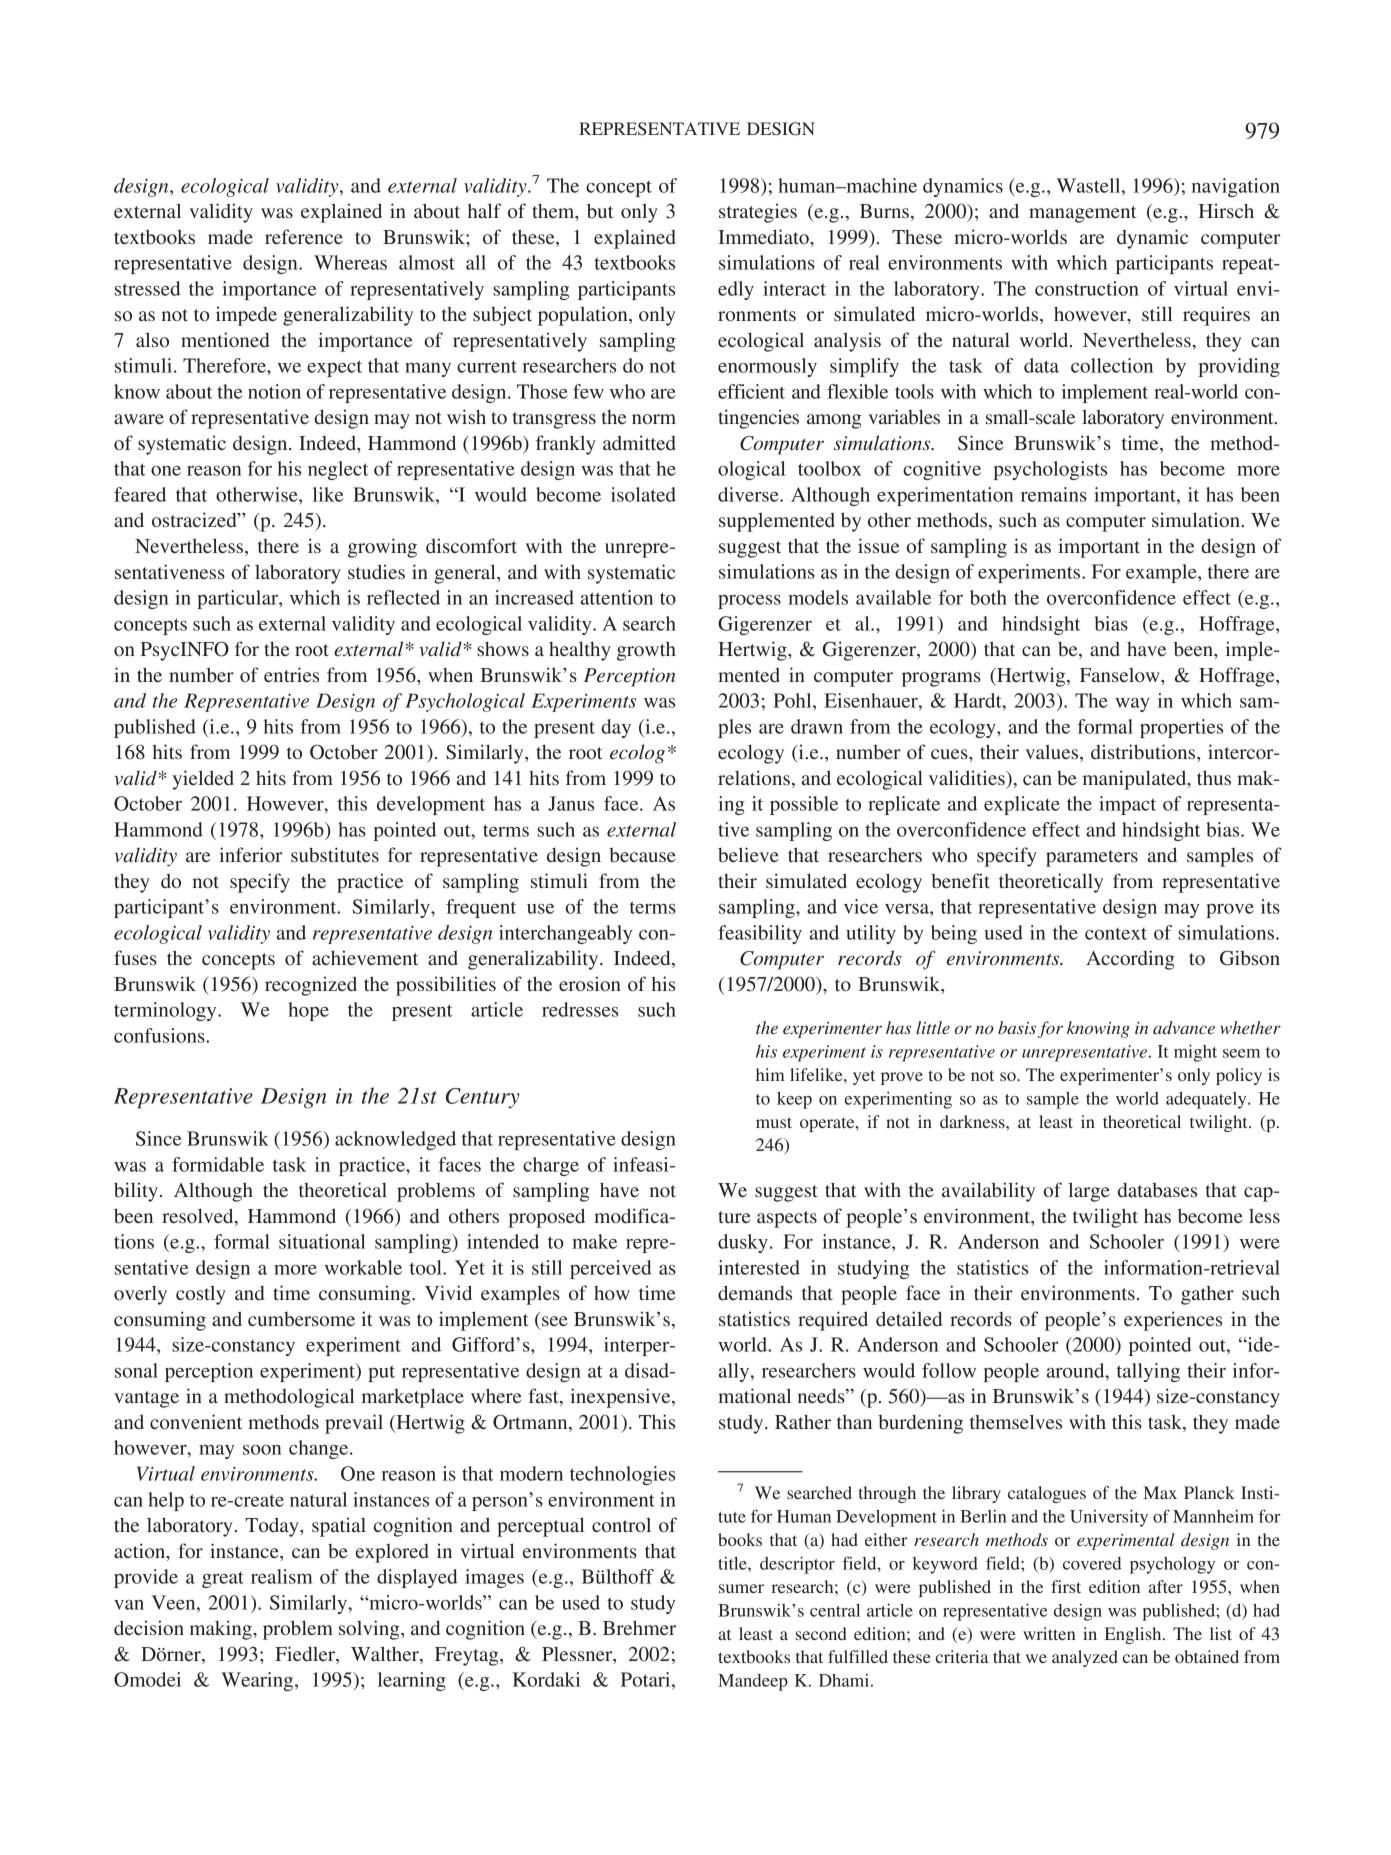 The image size is (1391, 1855). Describe the element at coordinates (1082, 214) in the image. I see `management` at that location.
